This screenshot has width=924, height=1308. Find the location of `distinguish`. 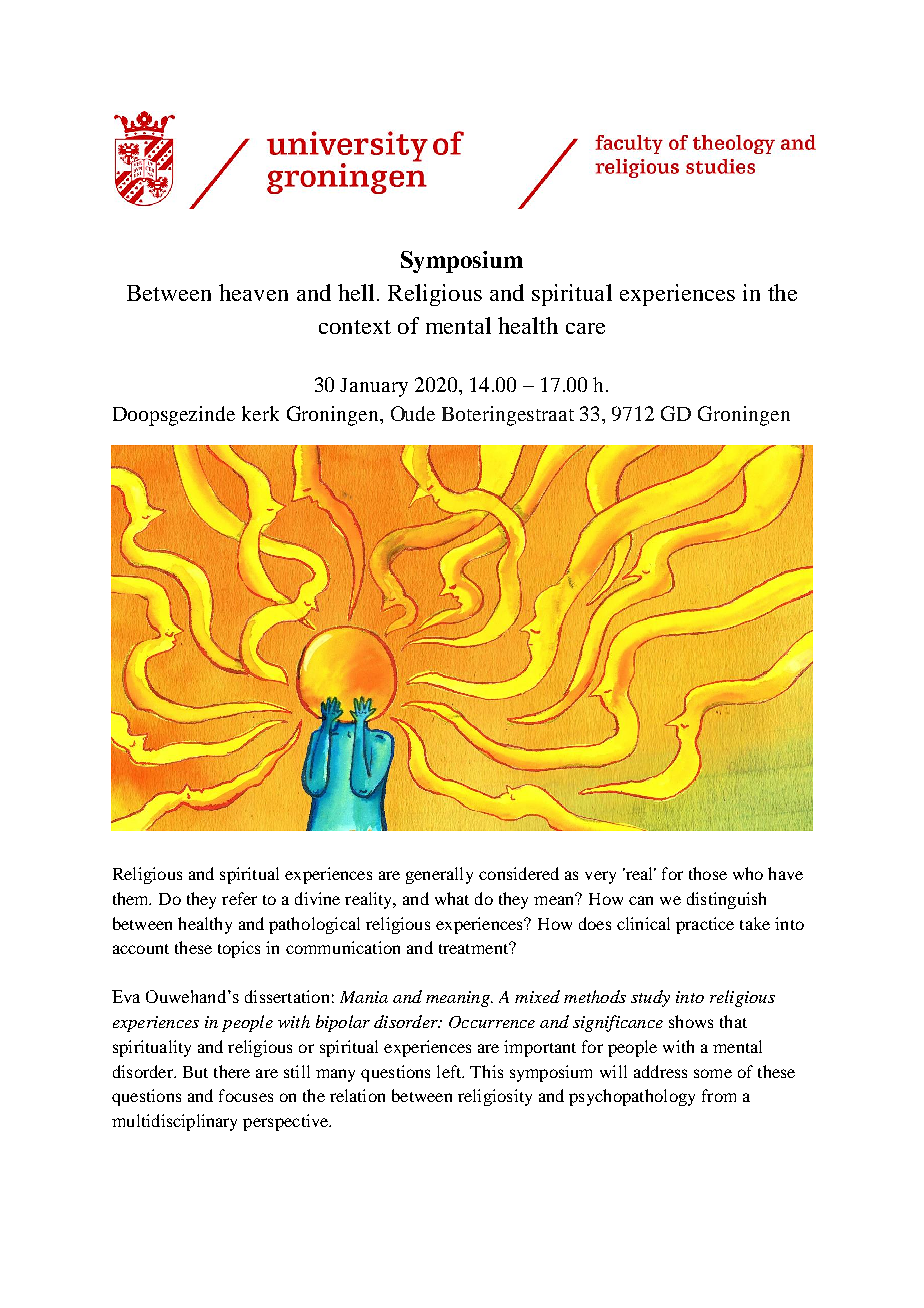

distinguish is located at coordinates (726, 900).
